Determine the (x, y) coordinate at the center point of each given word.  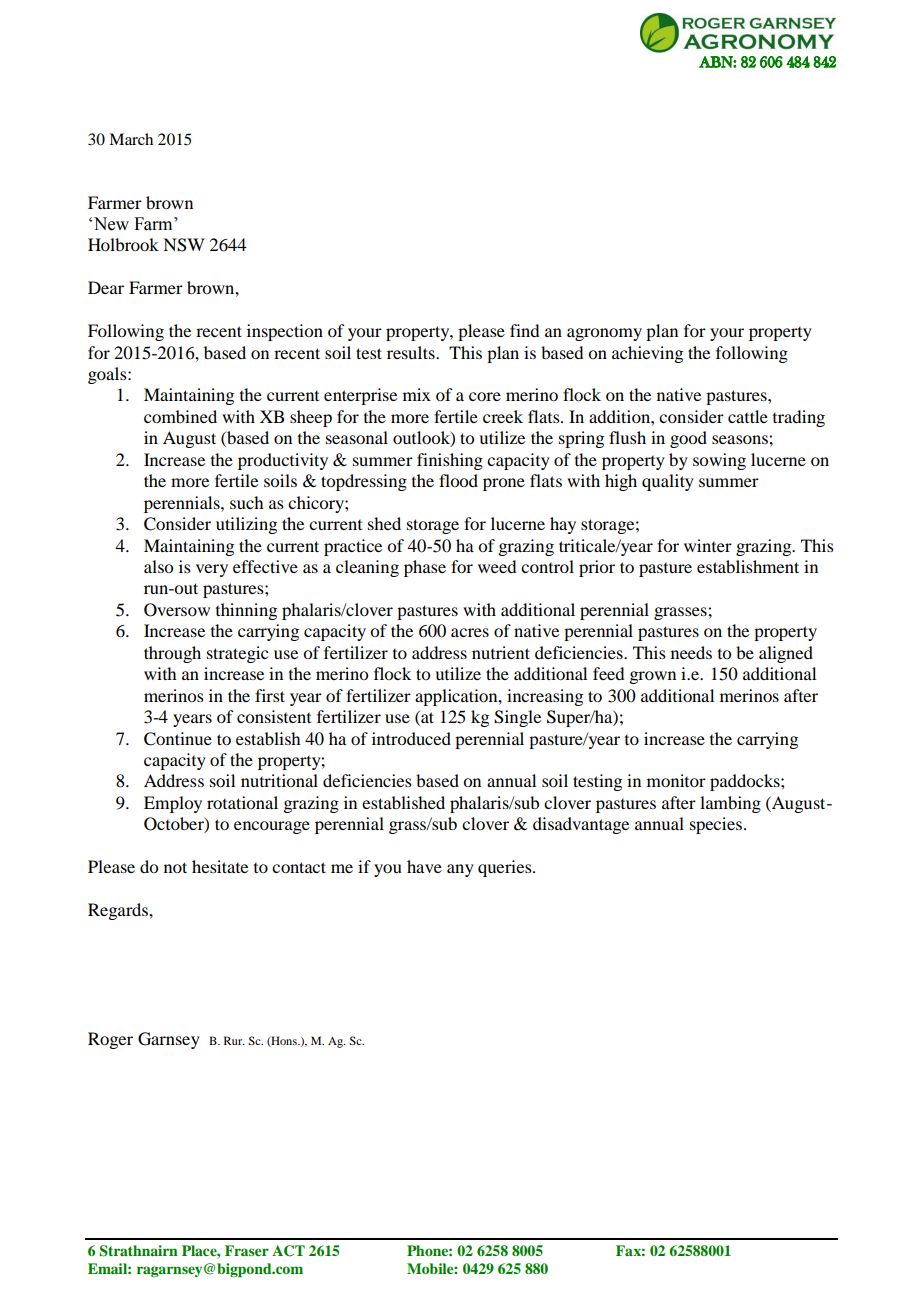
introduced (411, 738)
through (172, 654)
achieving (647, 354)
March (131, 139)
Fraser (247, 1250)
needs (691, 652)
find (524, 330)
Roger (110, 1040)
